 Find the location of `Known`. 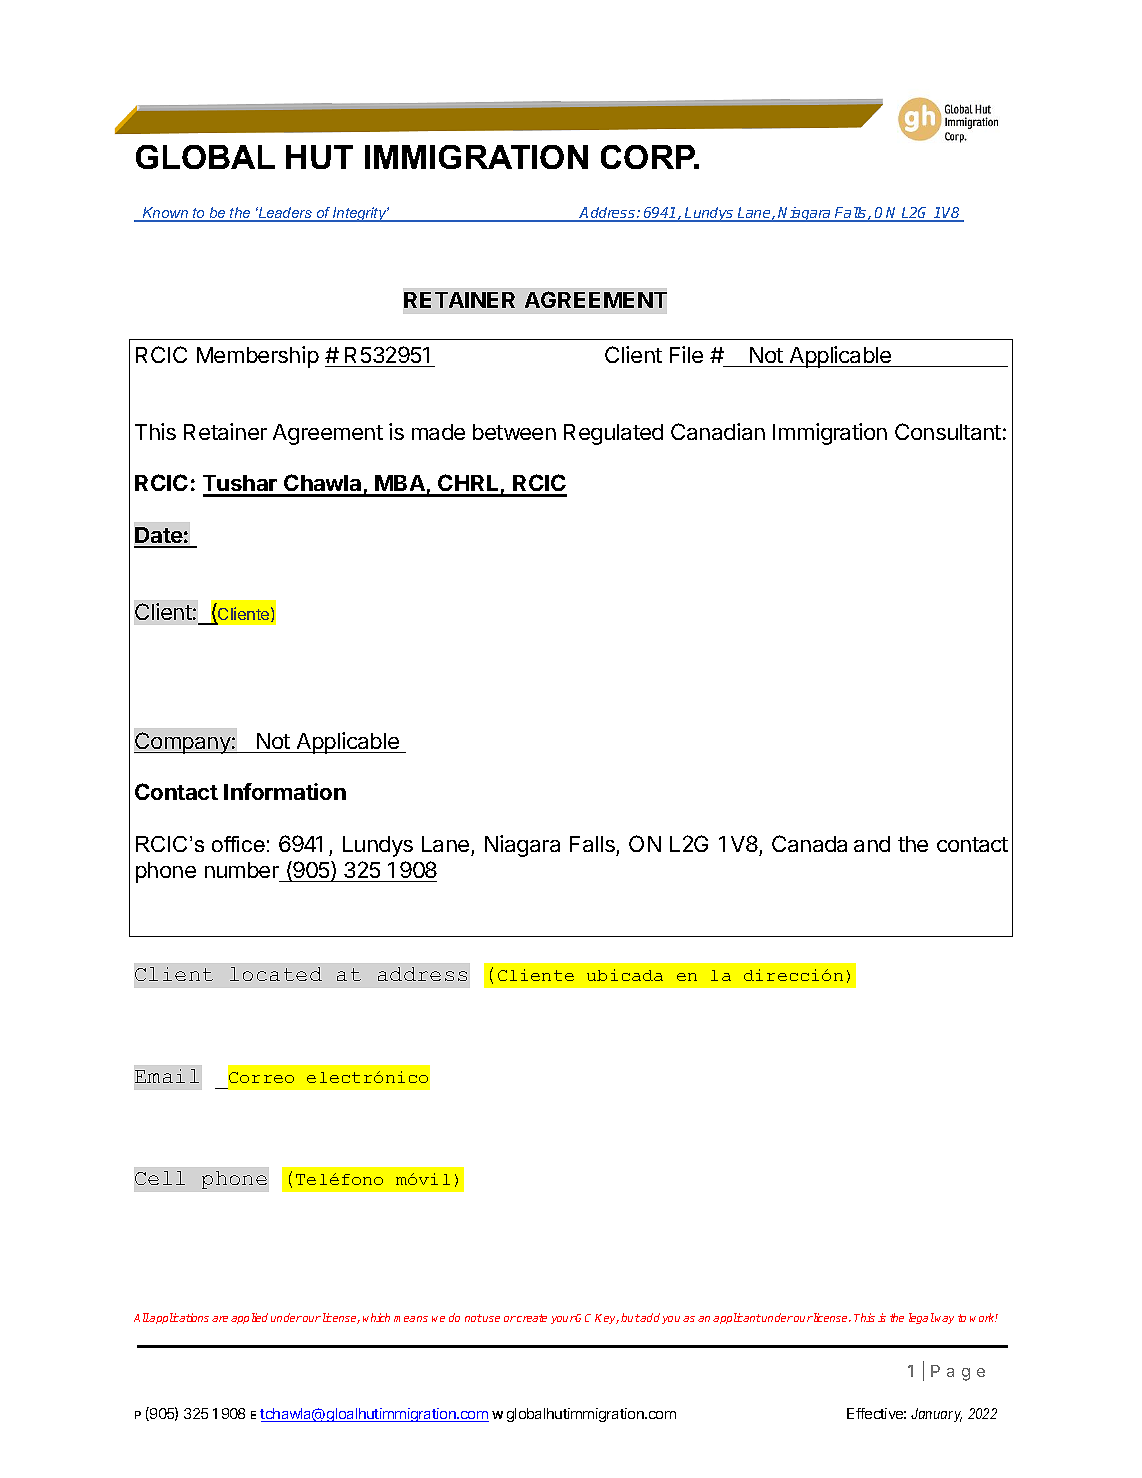

Known is located at coordinates (166, 214).
